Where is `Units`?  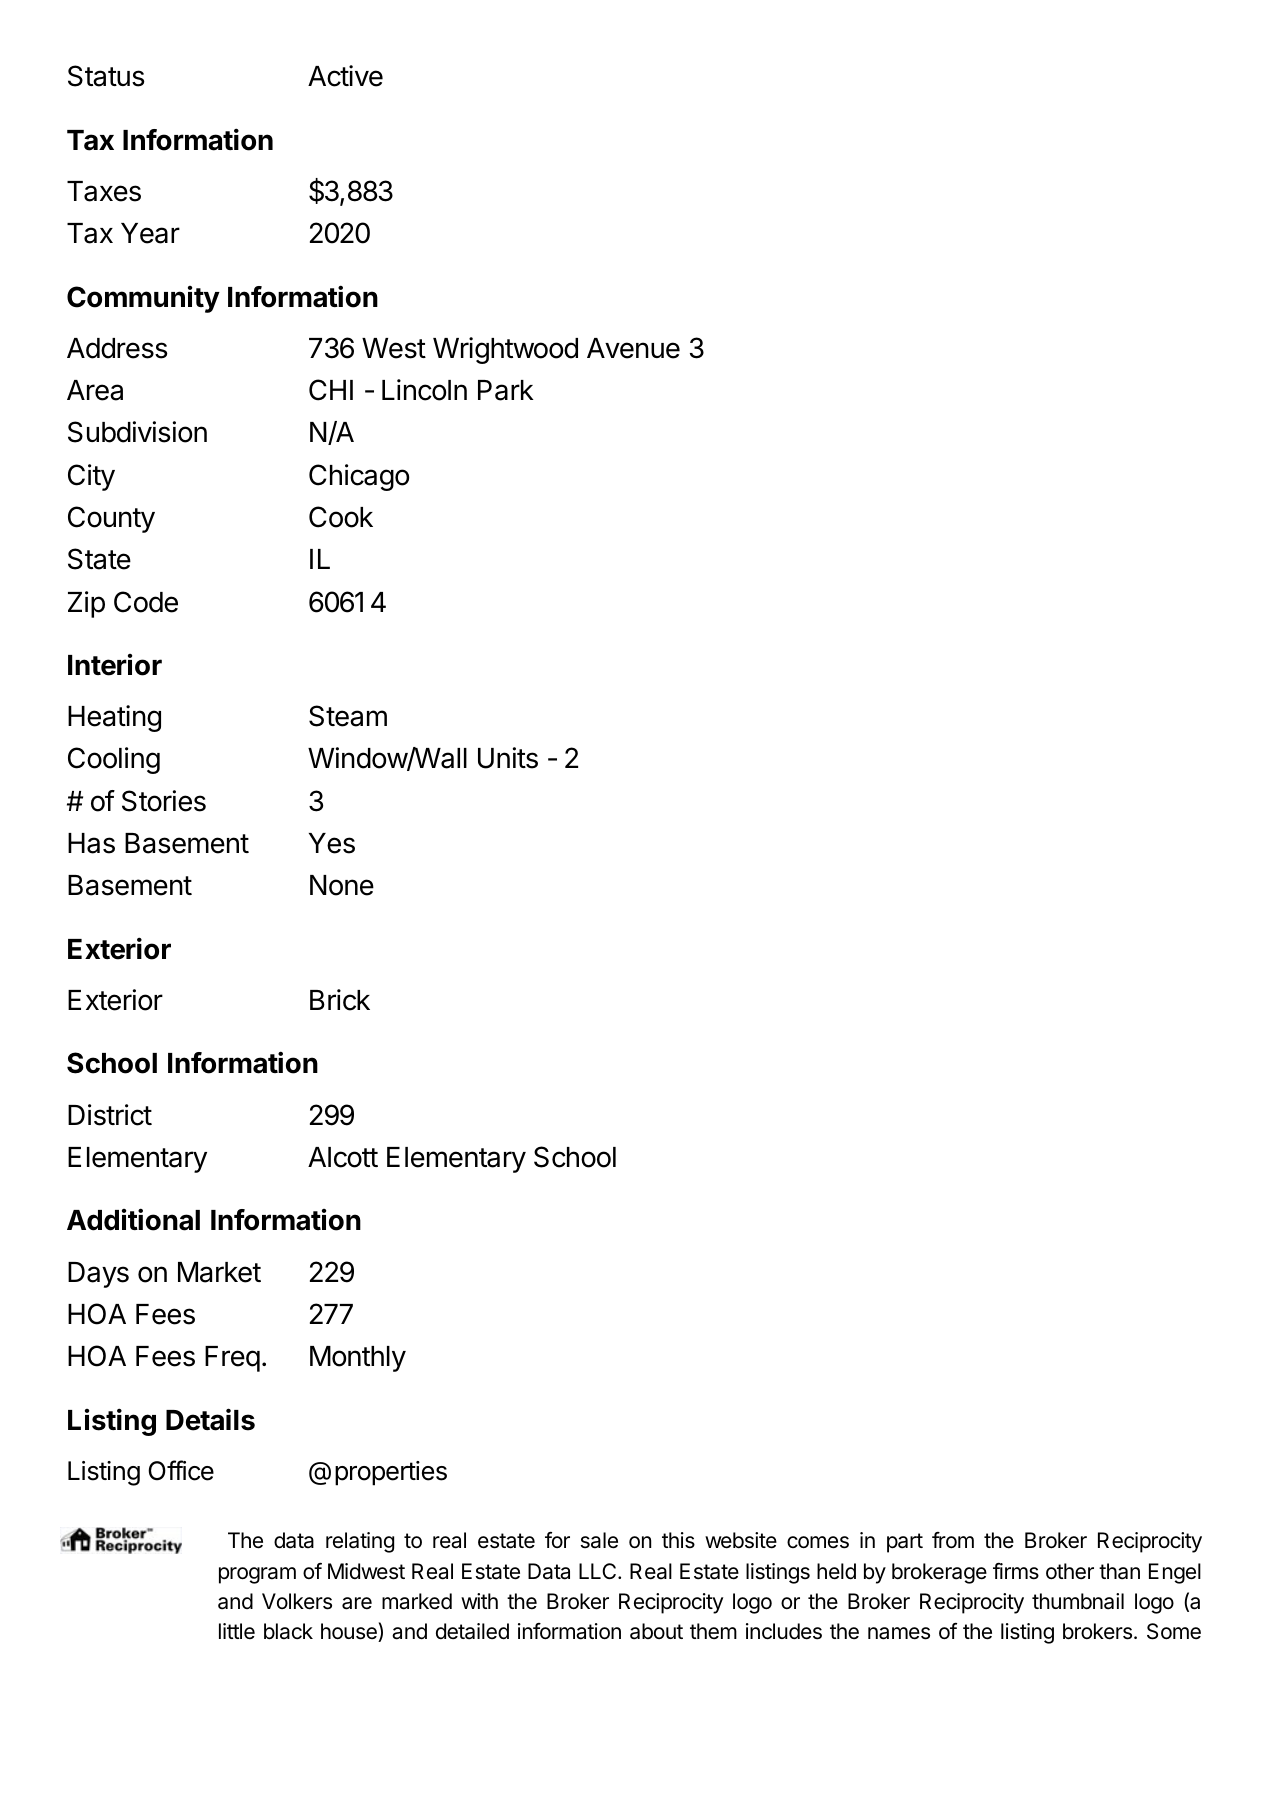 Units is located at coordinates (508, 758).
